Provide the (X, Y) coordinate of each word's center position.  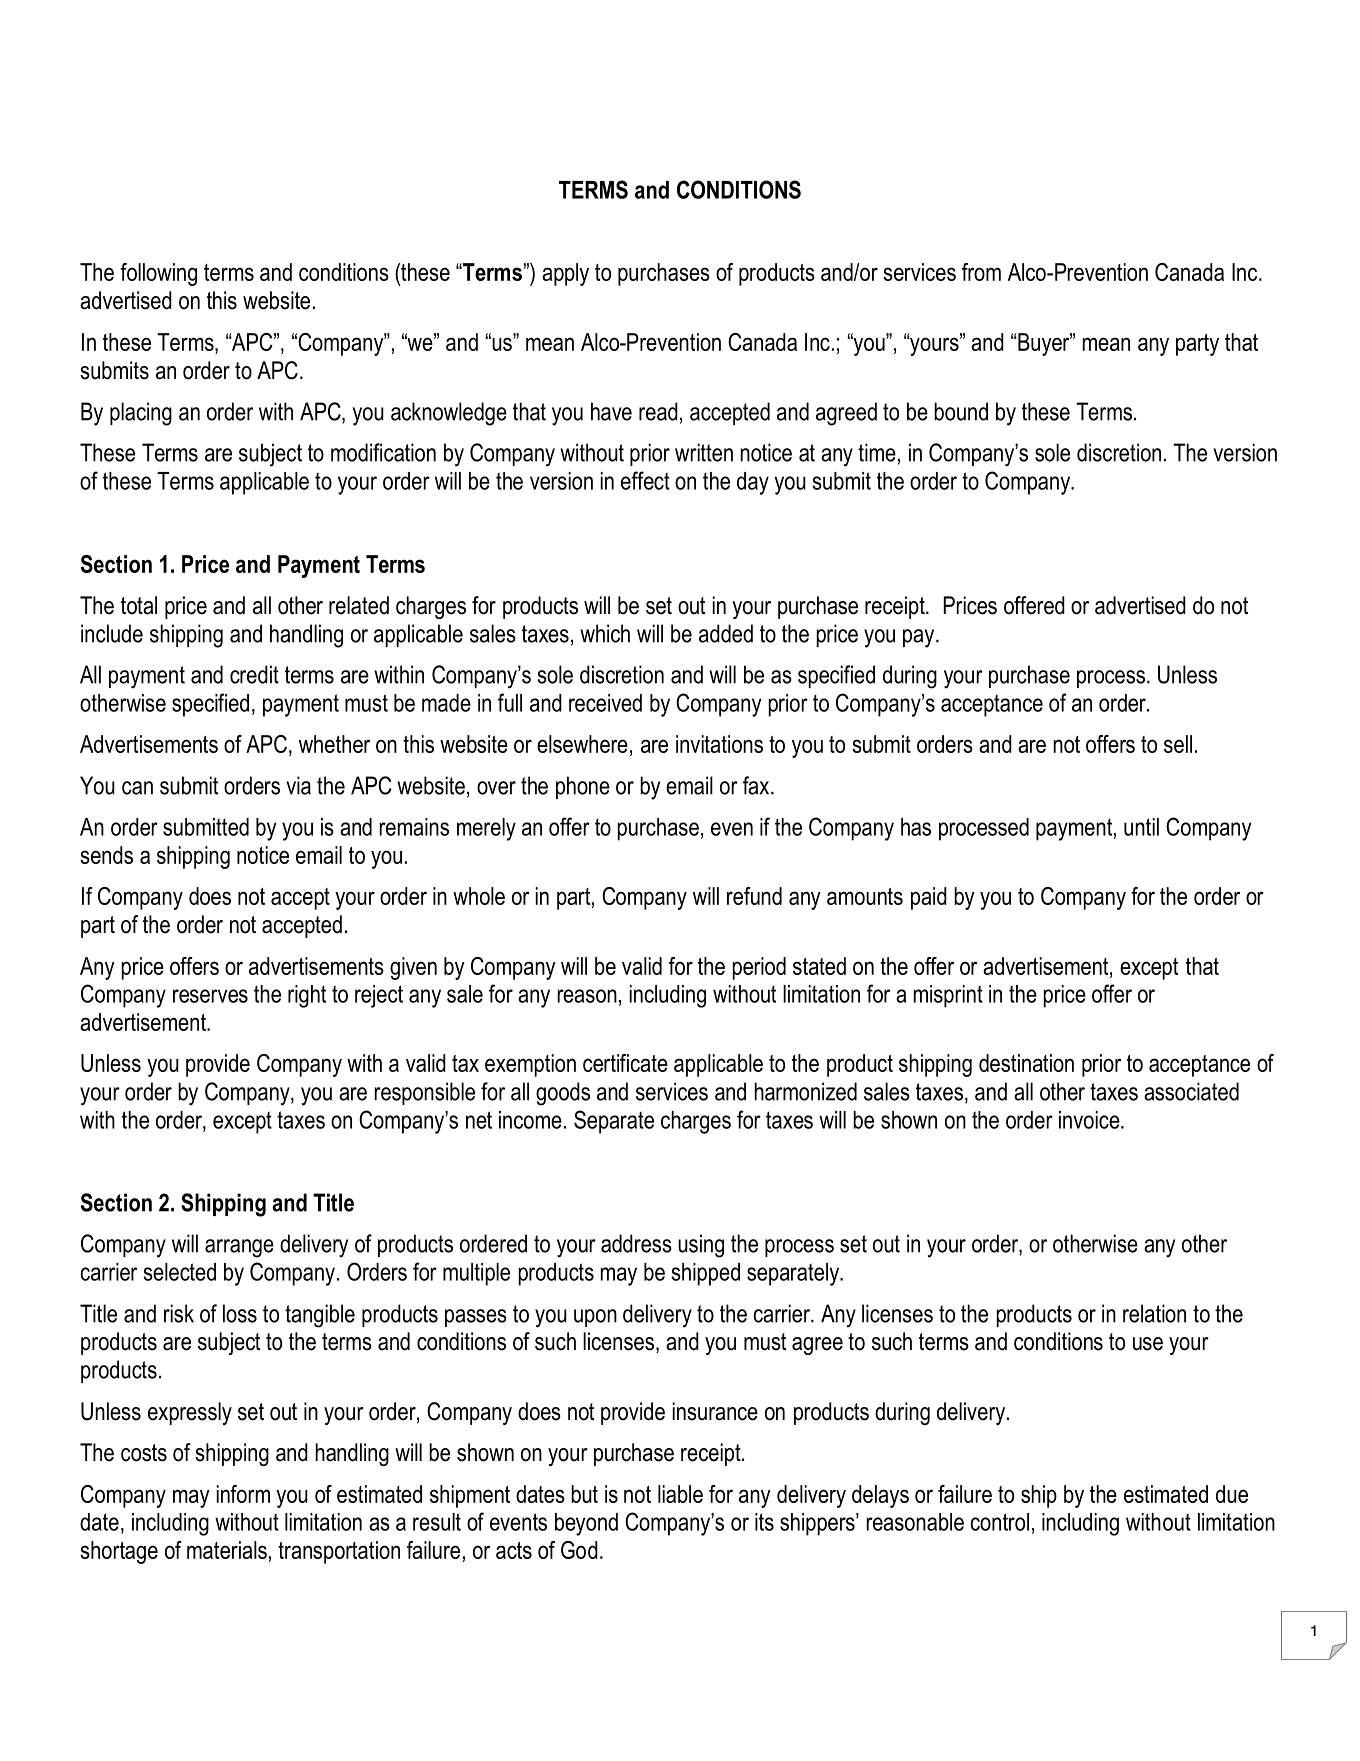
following (158, 274)
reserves (210, 996)
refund (754, 896)
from (981, 272)
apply (565, 274)
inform (243, 1494)
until (1141, 827)
